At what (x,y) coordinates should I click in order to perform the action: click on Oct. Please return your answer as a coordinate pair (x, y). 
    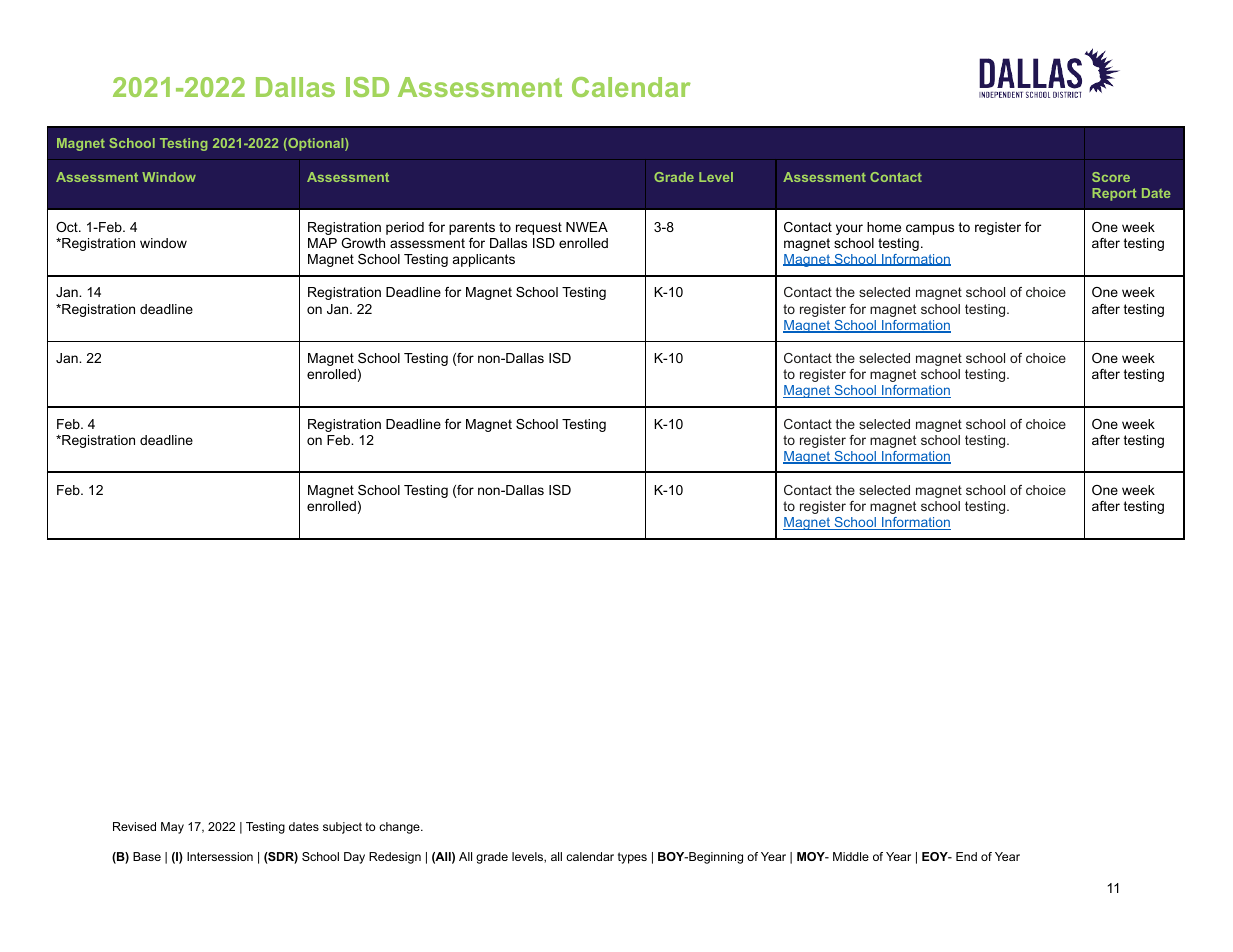
    Looking at the image, I should click on (68, 227).
